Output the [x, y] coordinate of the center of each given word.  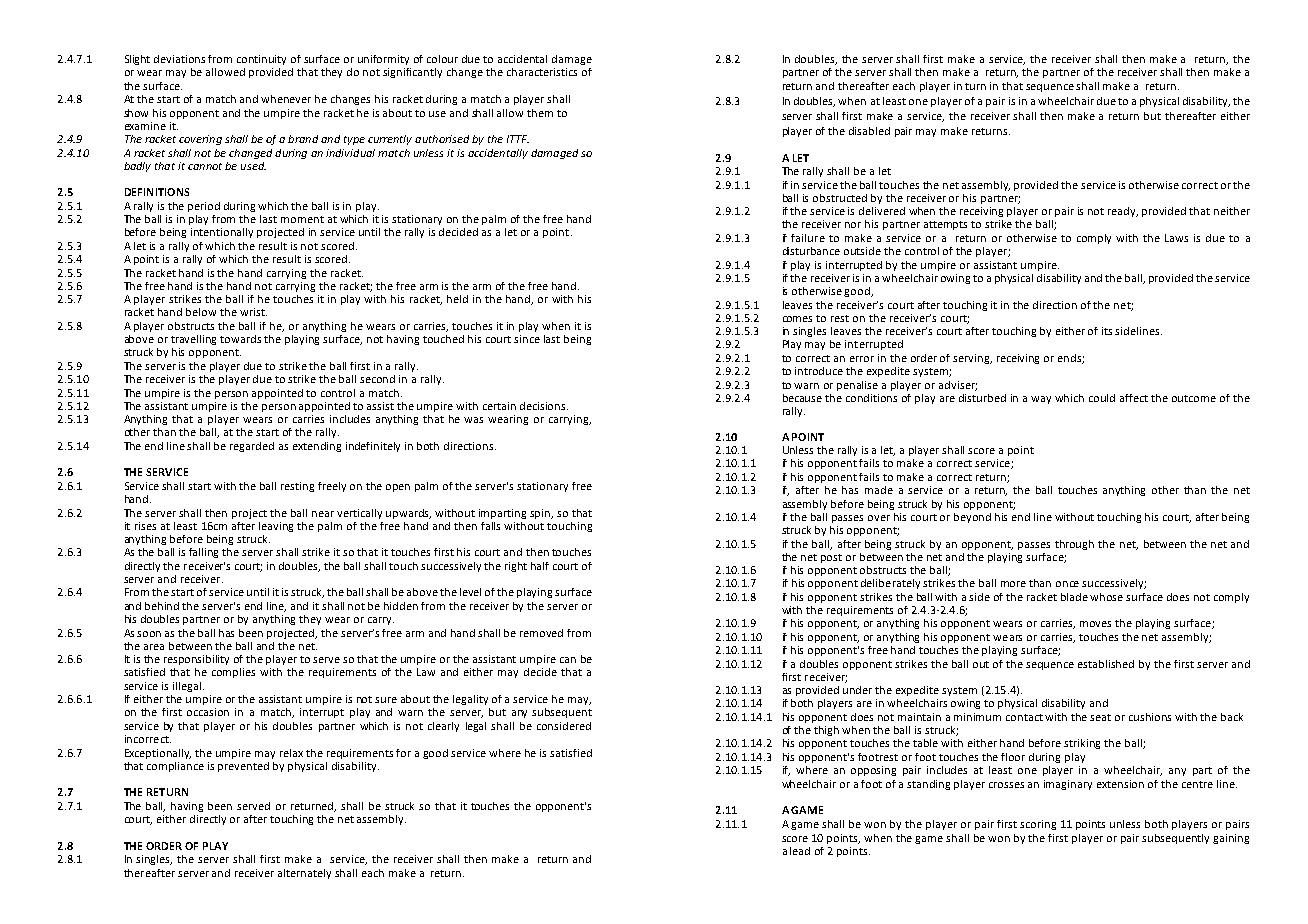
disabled [869, 131]
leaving [276, 527]
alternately [304, 874]
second [377, 379]
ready [1123, 212]
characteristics [542, 72]
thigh [826, 731]
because [802, 398]
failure [808, 238]
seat [1100, 717]
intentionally [222, 233]
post [831, 558]
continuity [261, 60]
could [1102, 398]
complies [233, 673]
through [1074, 545]
